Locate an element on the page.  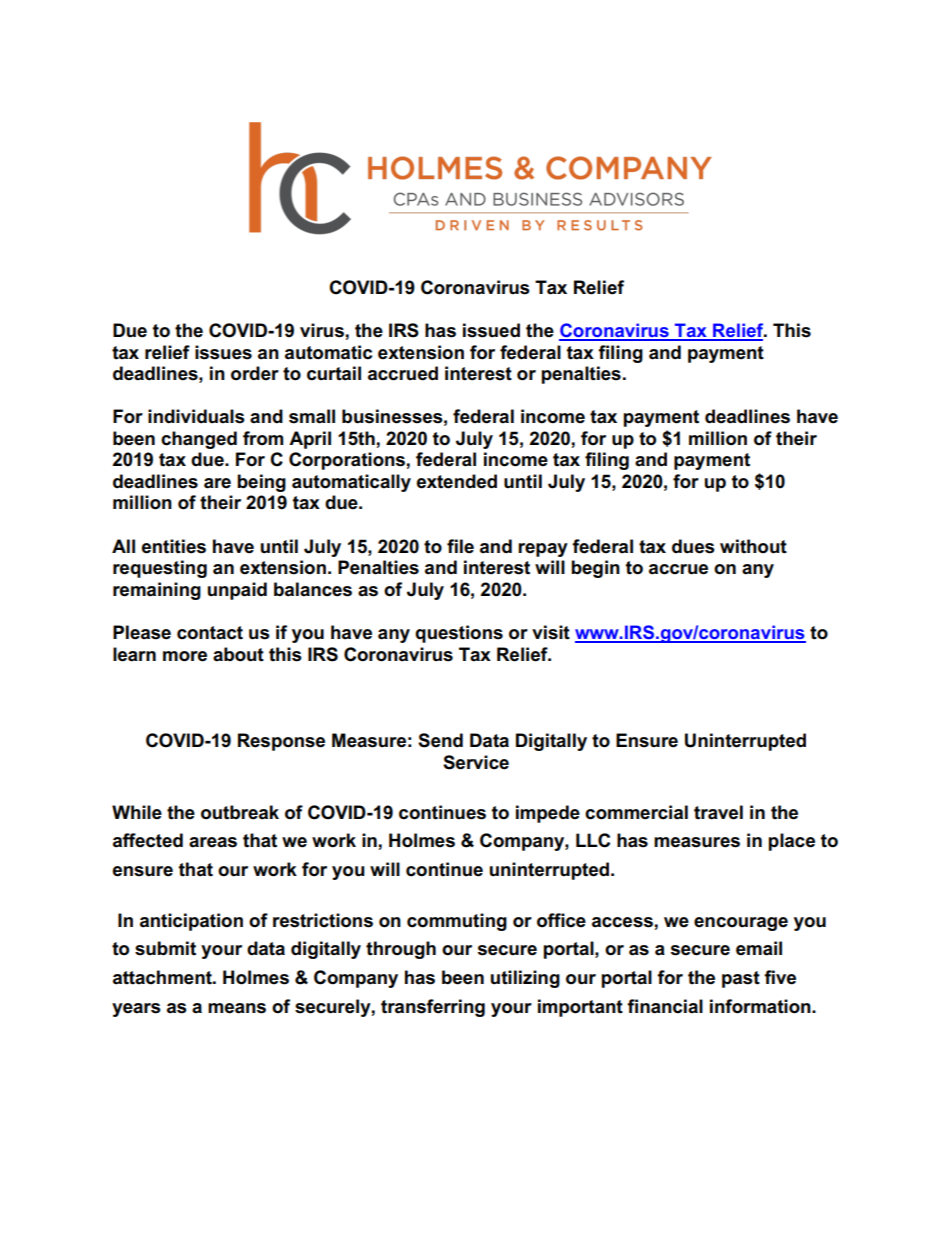
issued is located at coordinates (491, 330).
